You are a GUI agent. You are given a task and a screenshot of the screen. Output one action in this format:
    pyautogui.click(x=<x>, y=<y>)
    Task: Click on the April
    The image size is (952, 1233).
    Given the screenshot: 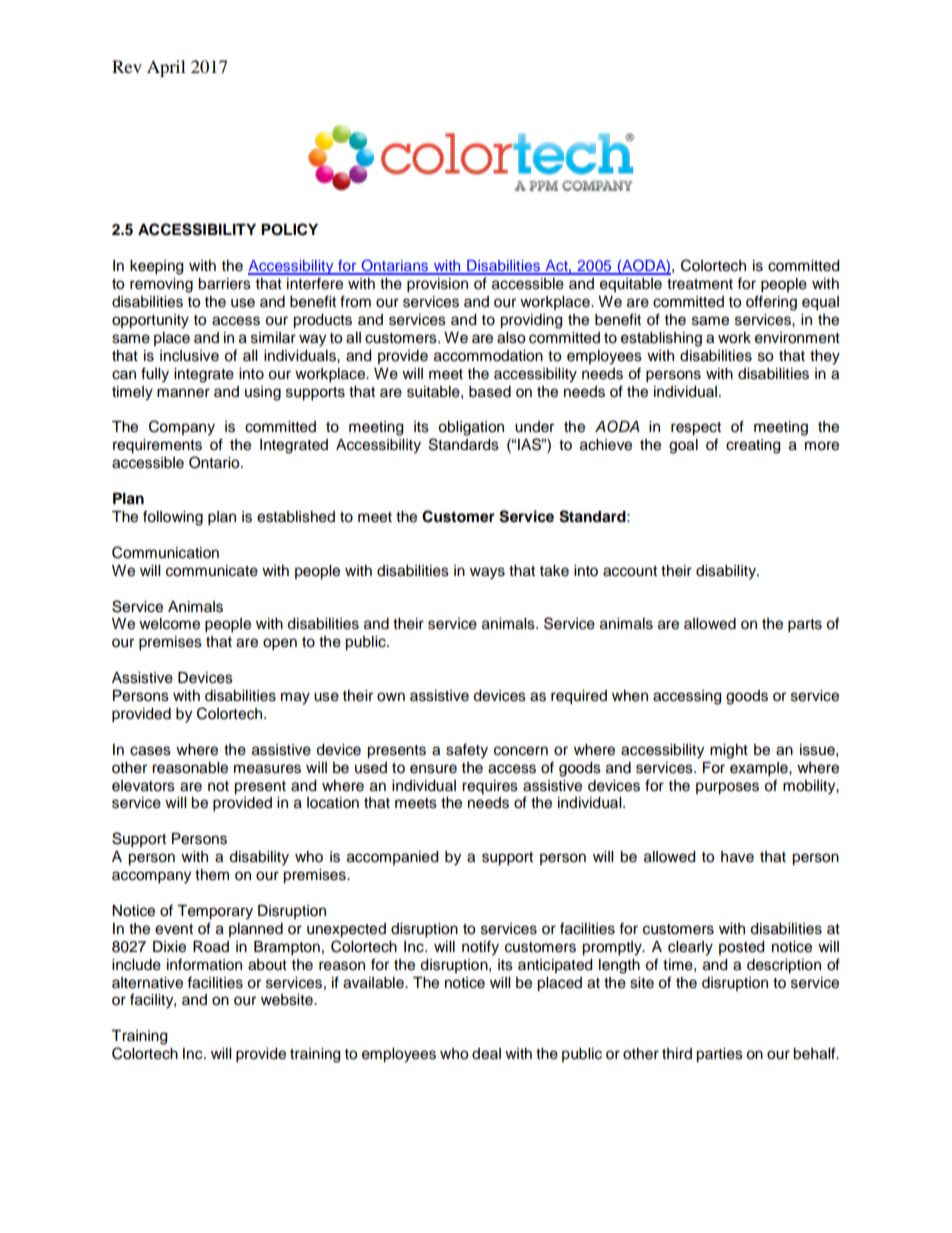 What is the action you would take?
    pyautogui.click(x=166, y=68)
